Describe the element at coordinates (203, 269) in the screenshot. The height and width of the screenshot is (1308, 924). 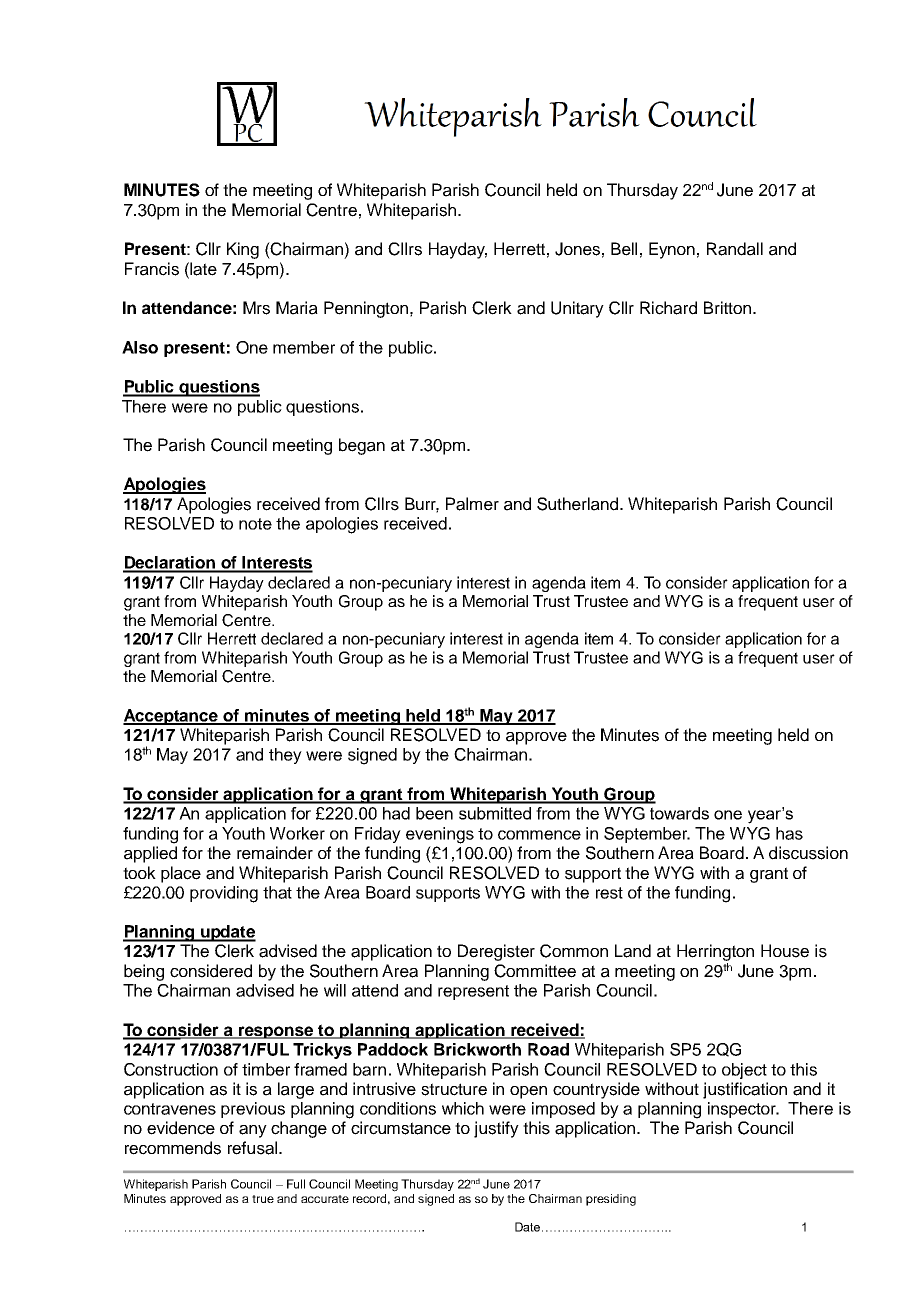
I see `late` at that location.
